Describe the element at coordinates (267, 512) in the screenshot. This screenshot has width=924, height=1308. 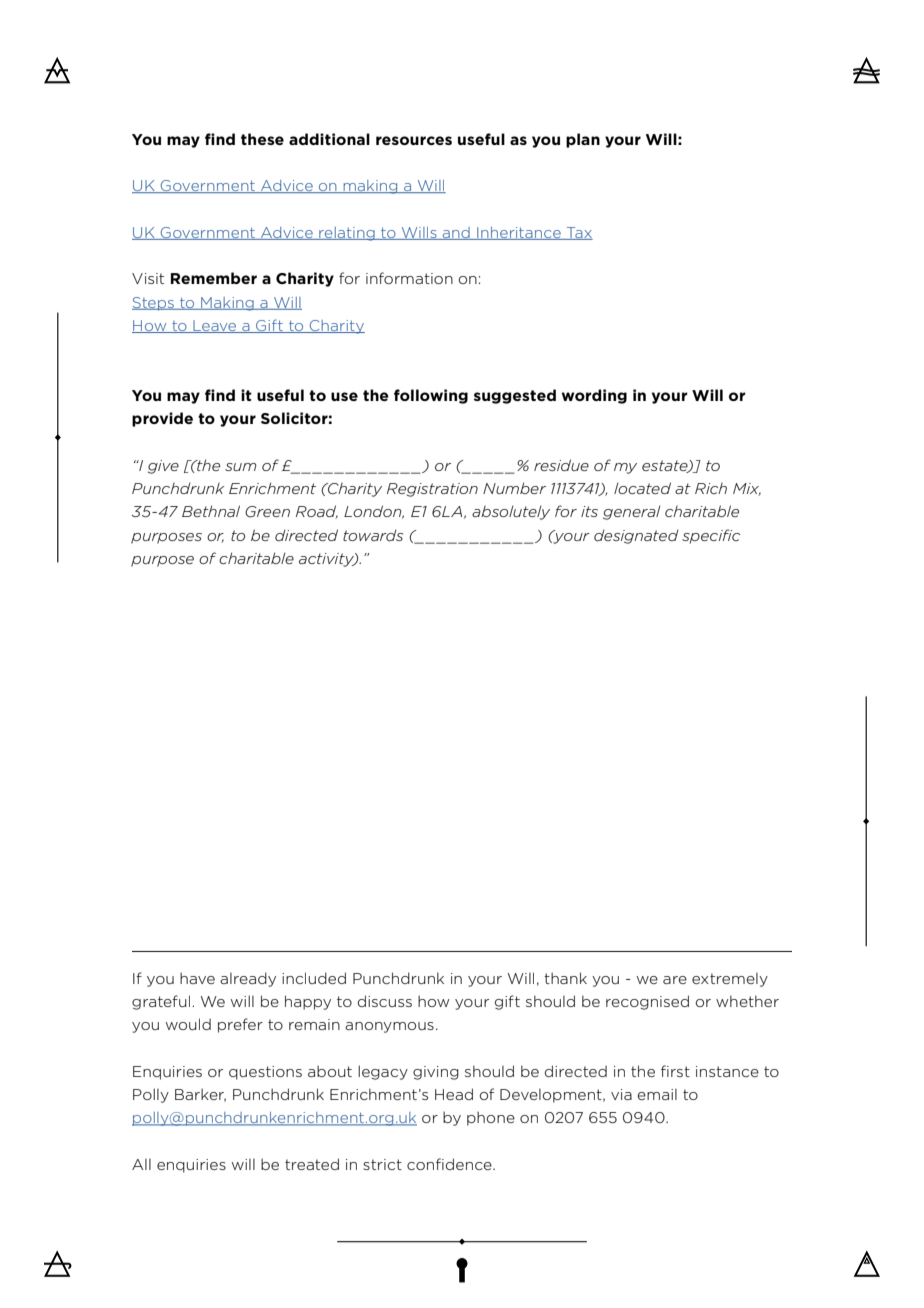
I see `Green` at that location.
